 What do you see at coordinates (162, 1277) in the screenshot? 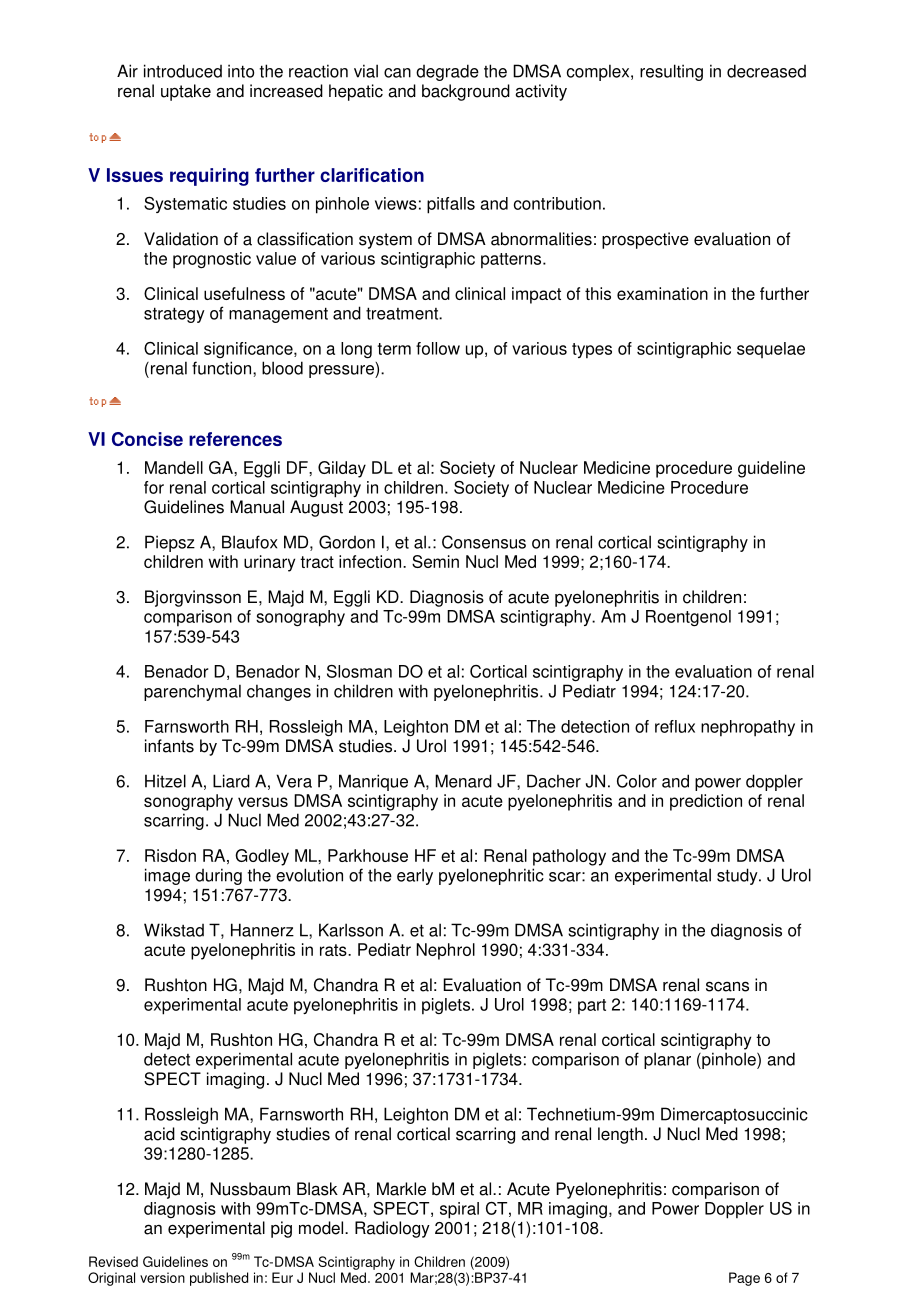
I see `version` at bounding box center [162, 1277].
